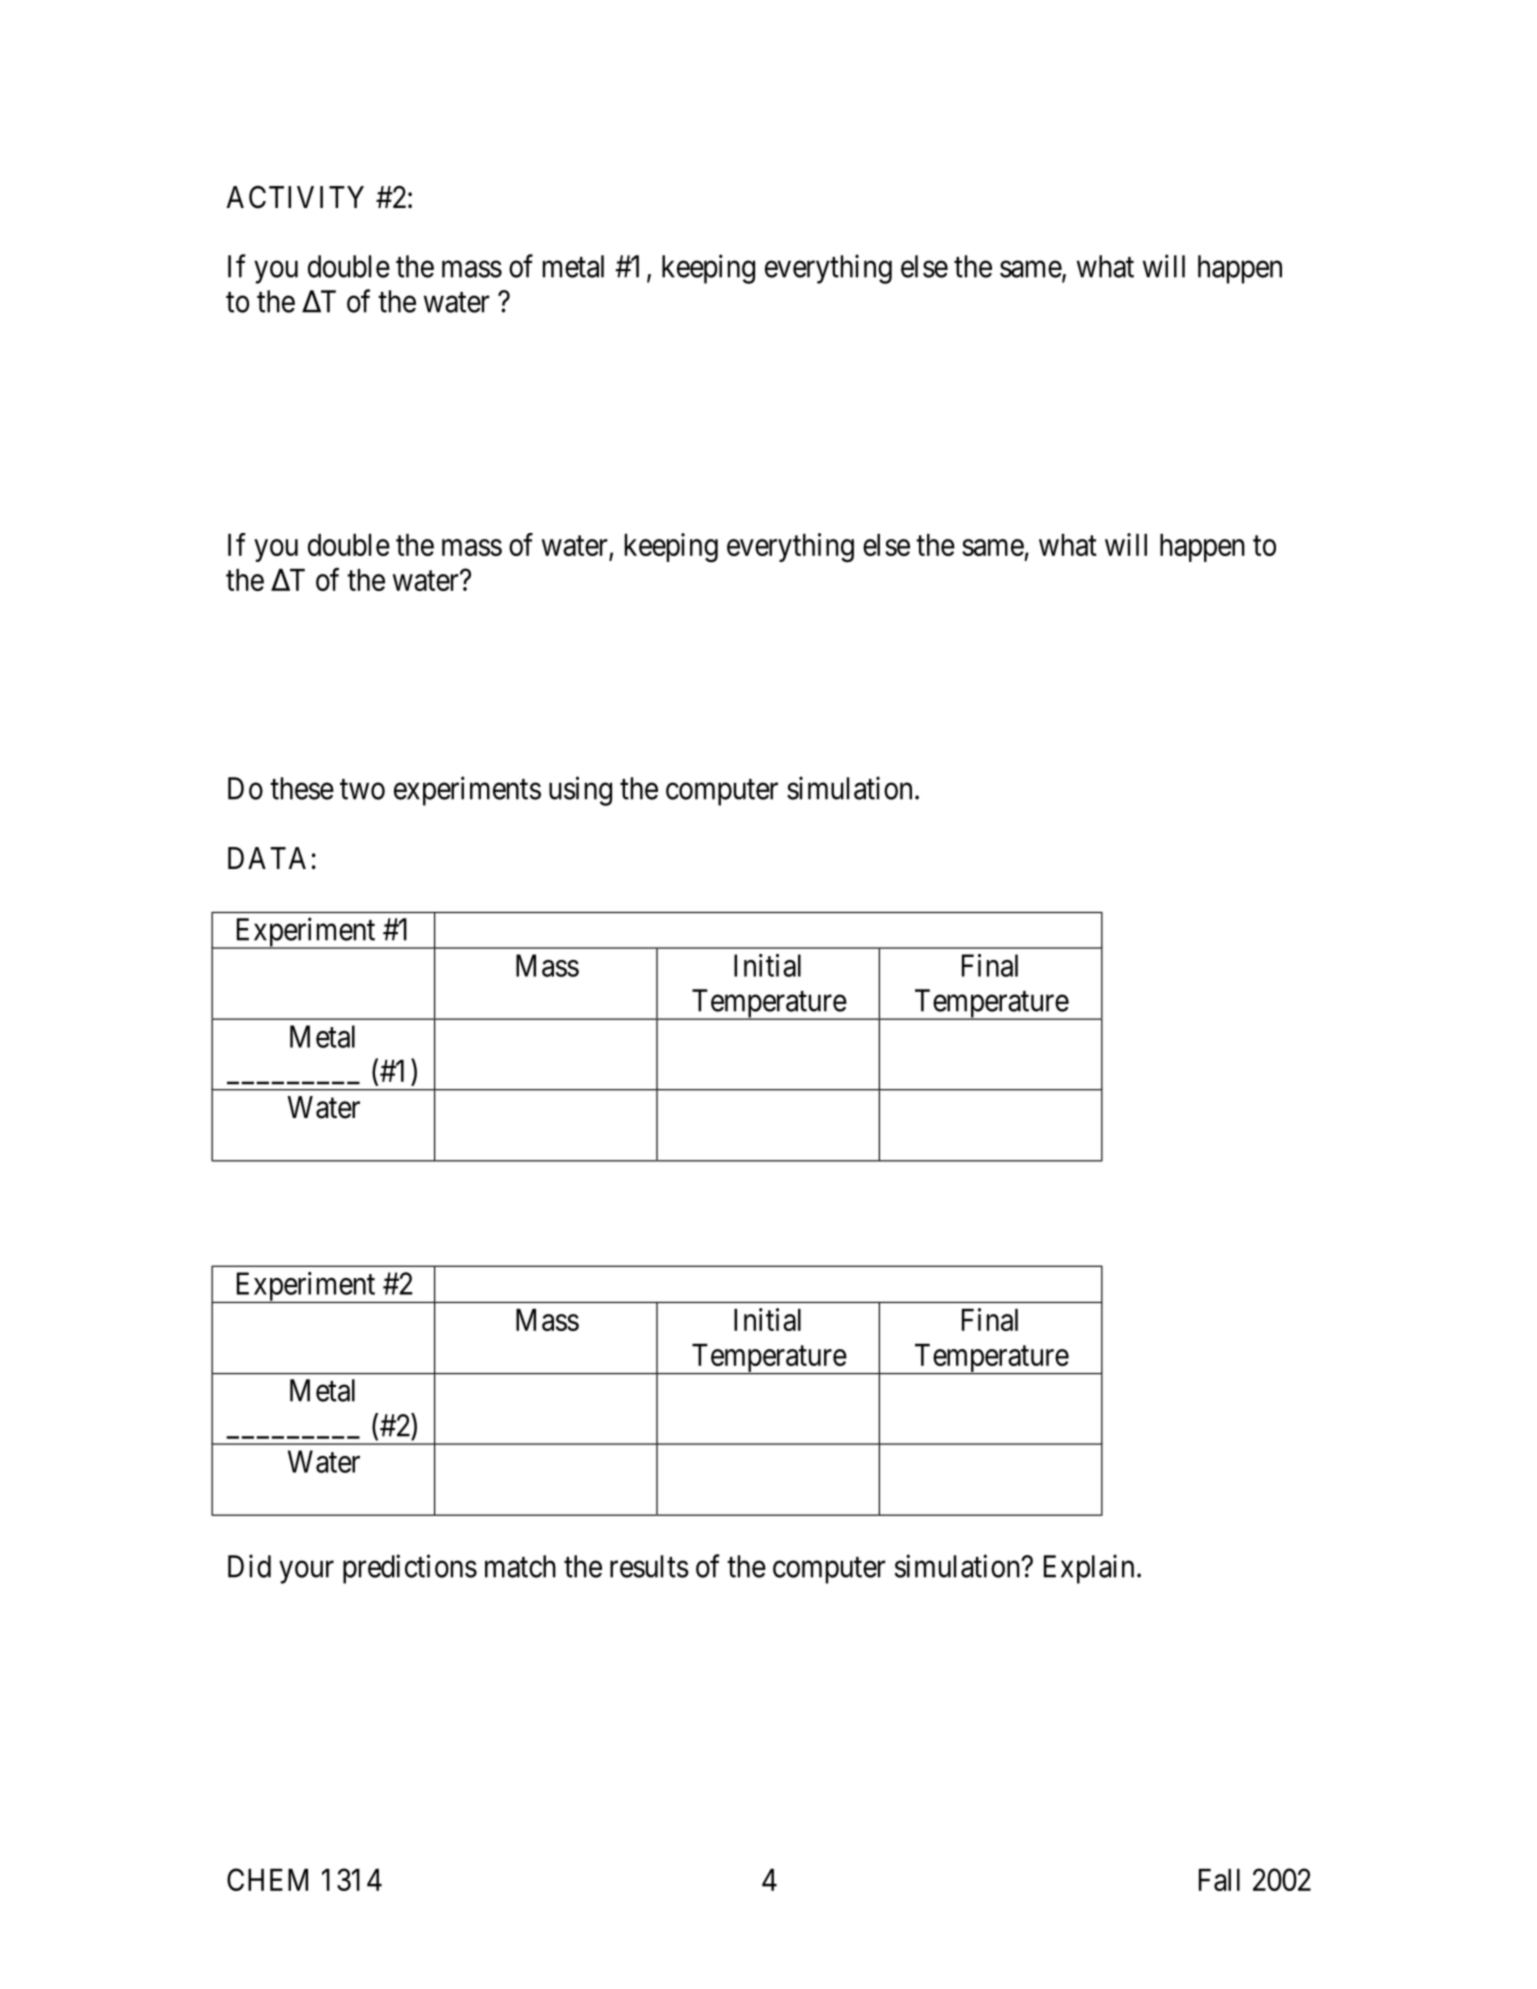 This screenshot has height=1989, width=1537. I want to click on Explain, so click(1089, 1569).
